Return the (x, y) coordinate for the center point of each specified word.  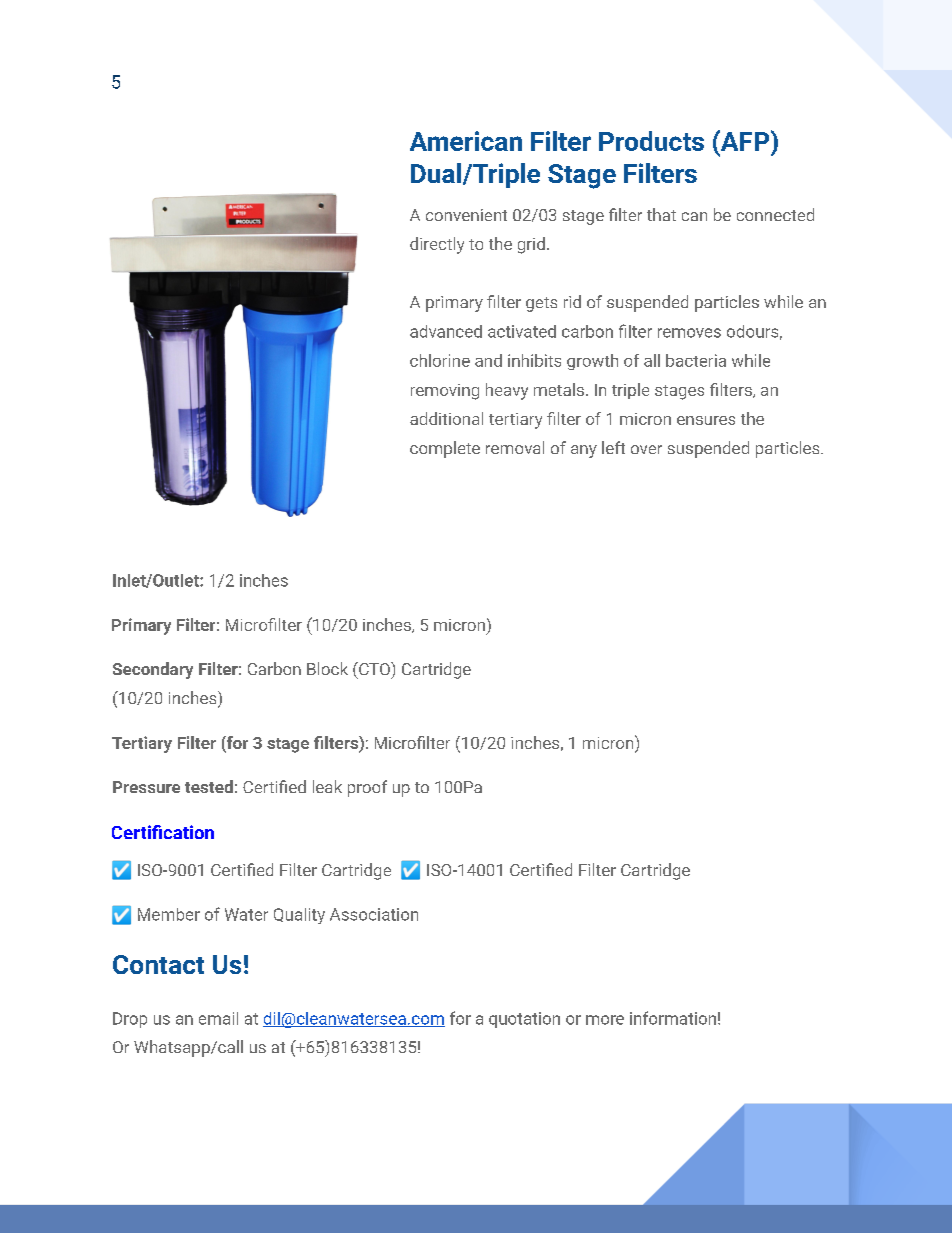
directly (437, 245)
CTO (374, 668)
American (466, 141)
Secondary (153, 670)
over (646, 449)
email (218, 1018)
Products (651, 141)
